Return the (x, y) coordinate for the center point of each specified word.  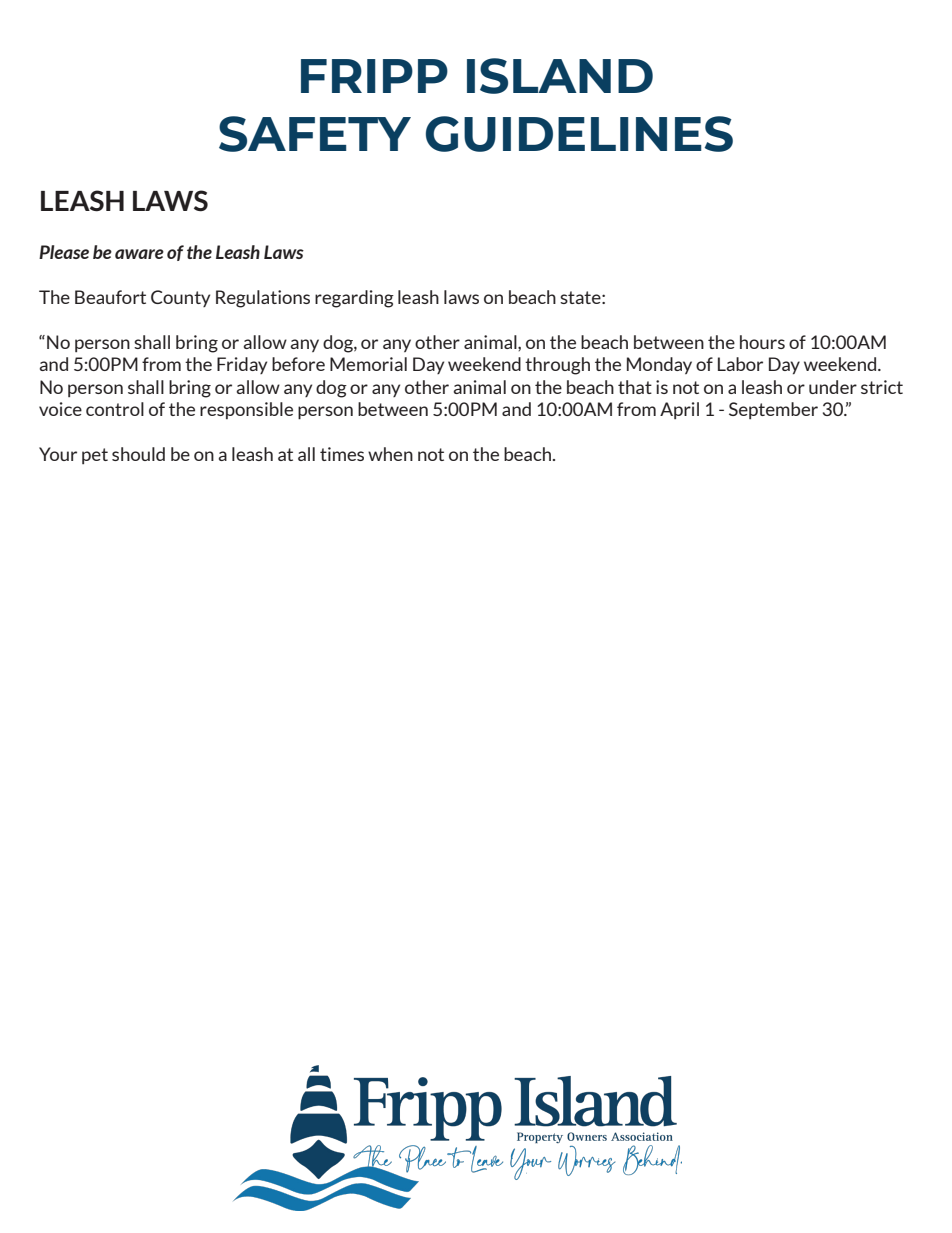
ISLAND (560, 76)
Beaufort (110, 297)
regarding (354, 299)
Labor (740, 364)
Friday (242, 365)
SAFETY (315, 134)
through (557, 366)
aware (139, 254)
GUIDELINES (579, 134)
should (138, 454)
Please (64, 252)
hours (762, 342)
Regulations (263, 299)
